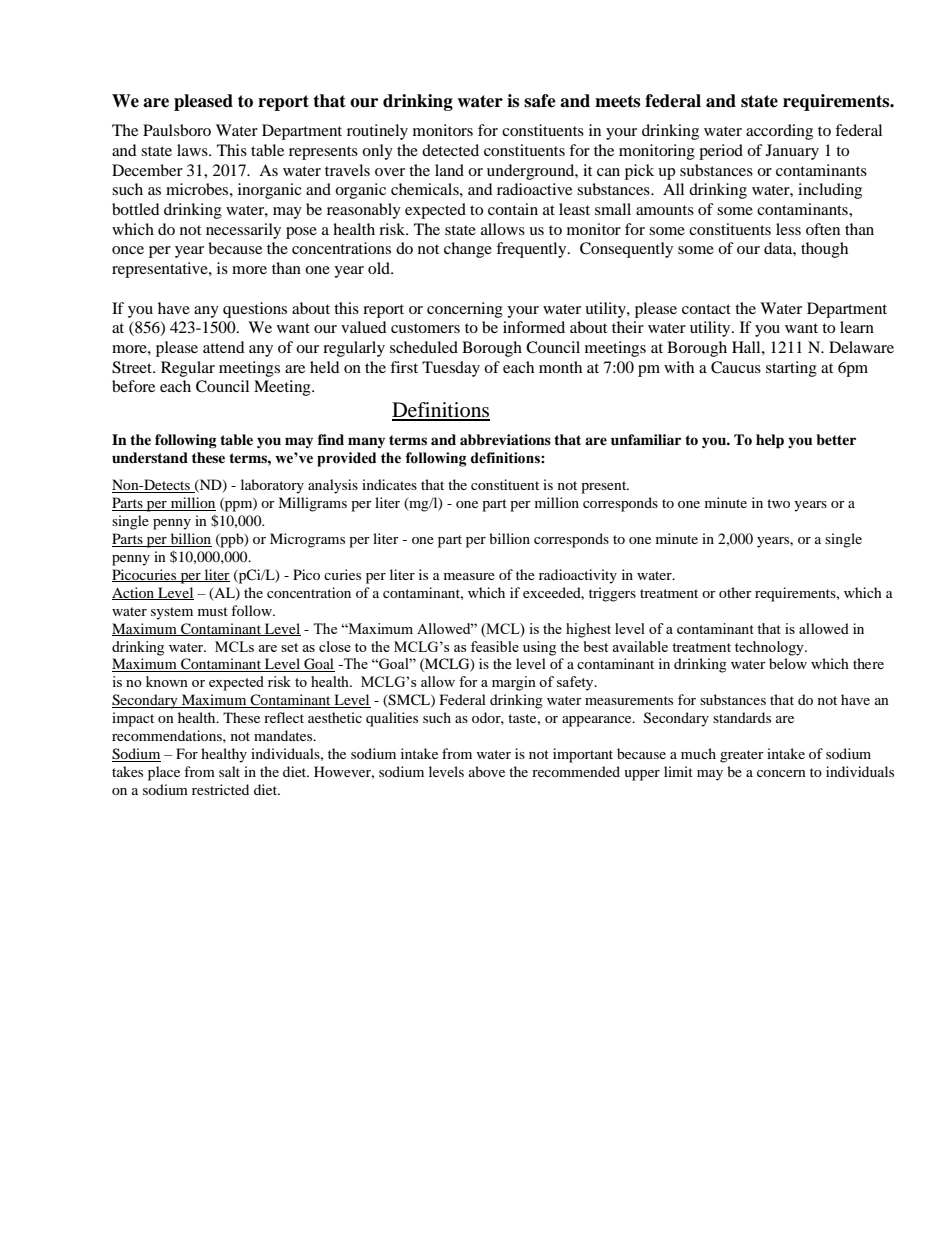 The height and width of the screenshot is (1233, 952). I want to click on above, so click(487, 771).
